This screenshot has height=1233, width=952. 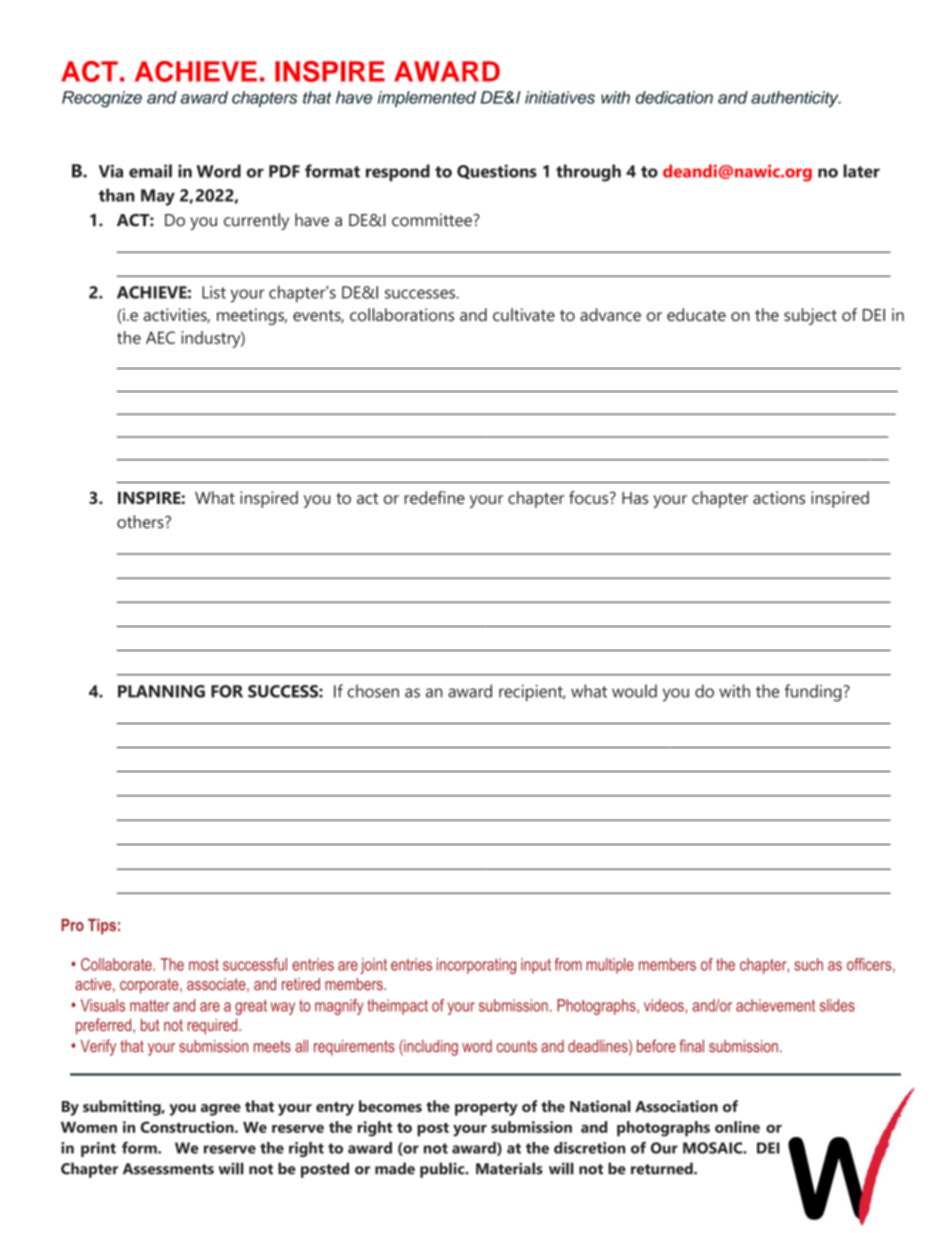 What do you see at coordinates (168, 1169) in the screenshot?
I see `Assessments` at bounding box center [168, 1169].
